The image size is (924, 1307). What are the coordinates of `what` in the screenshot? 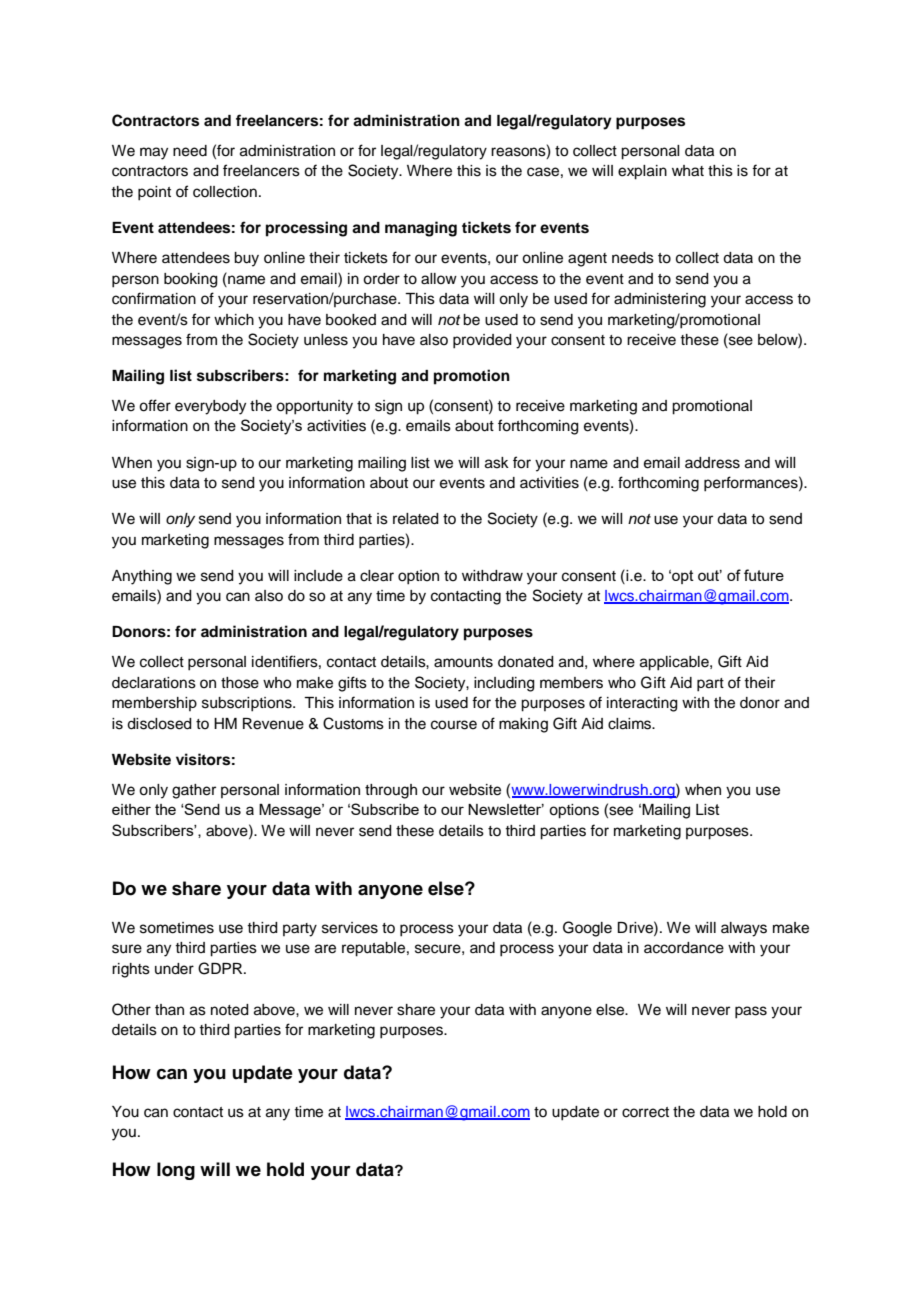 It's located at (688, 171).
